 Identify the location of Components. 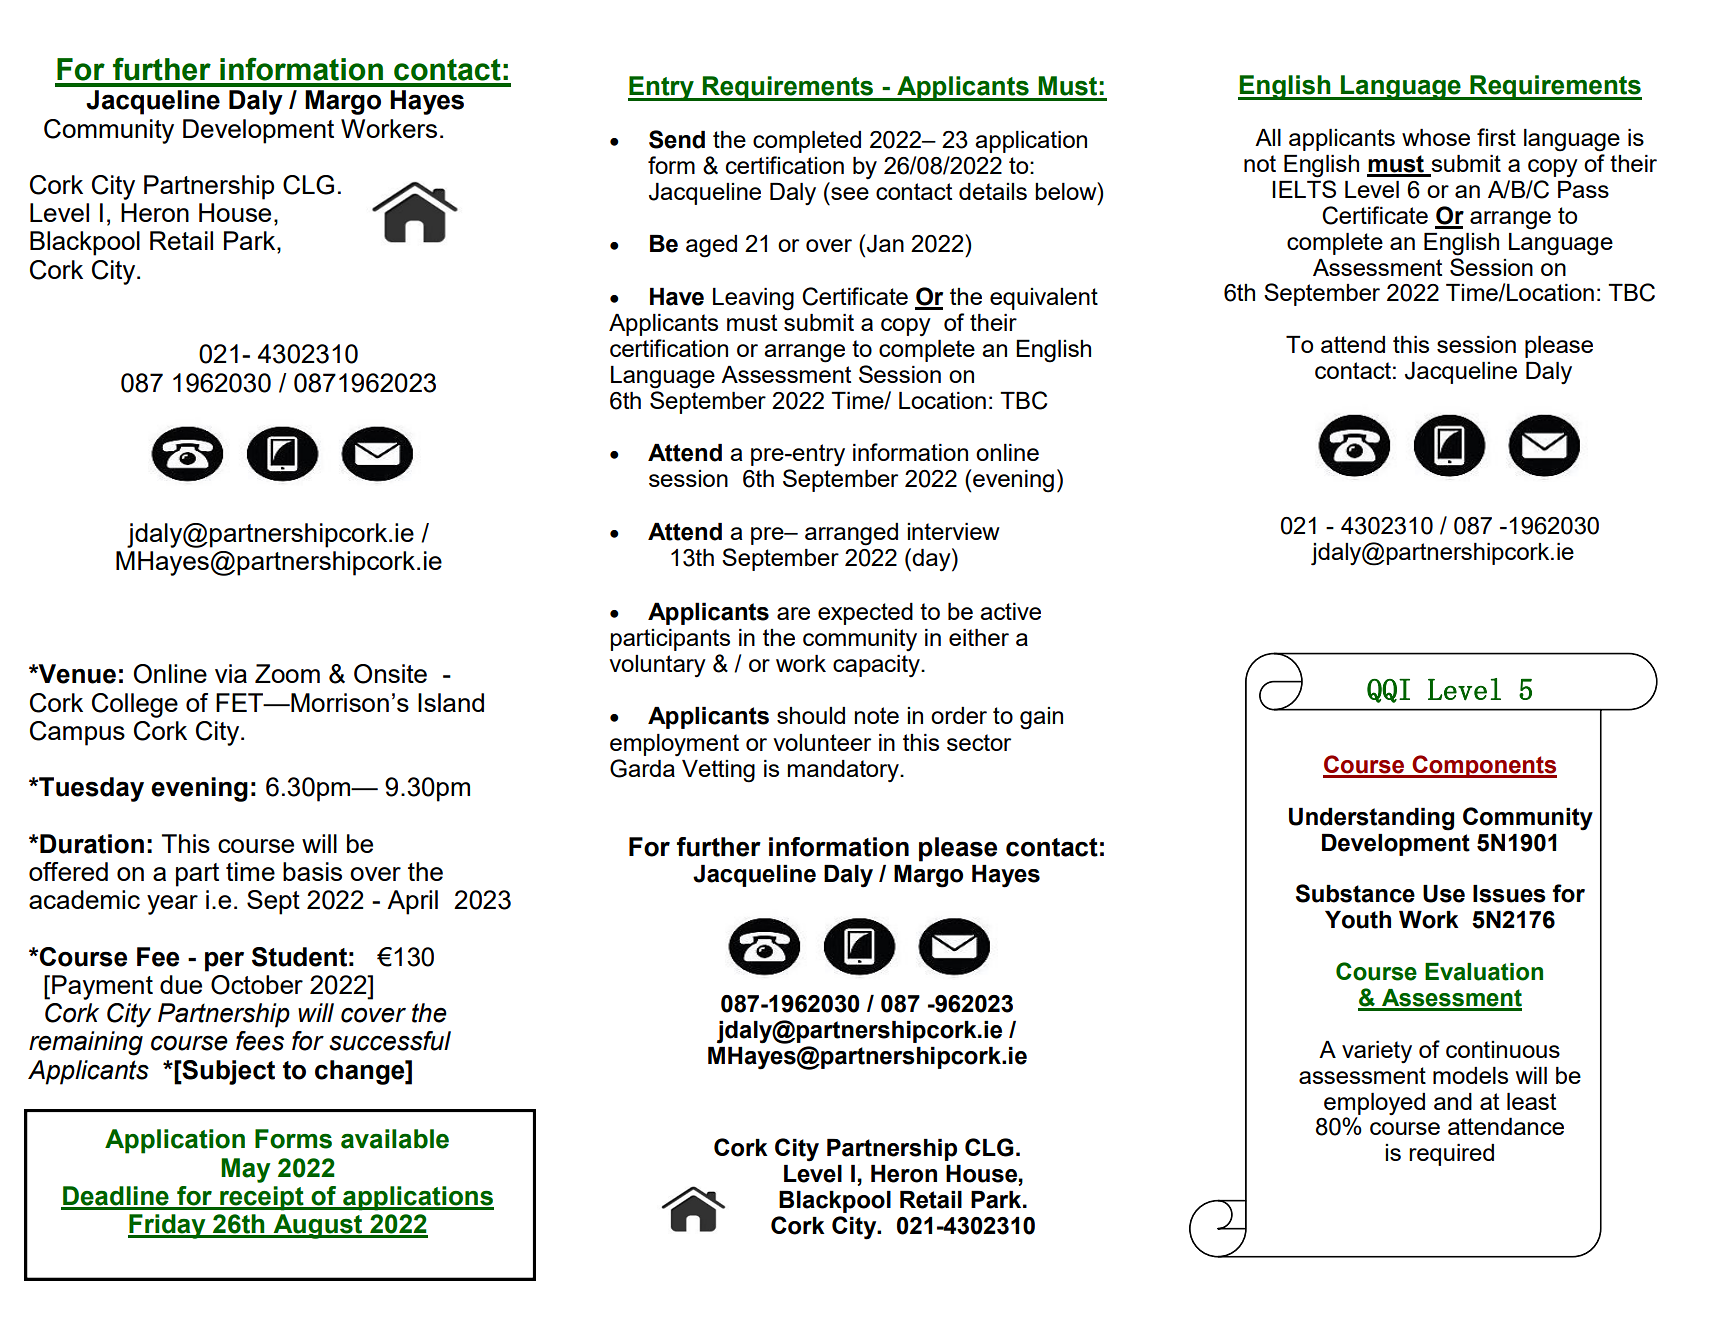
(1483, 766).
